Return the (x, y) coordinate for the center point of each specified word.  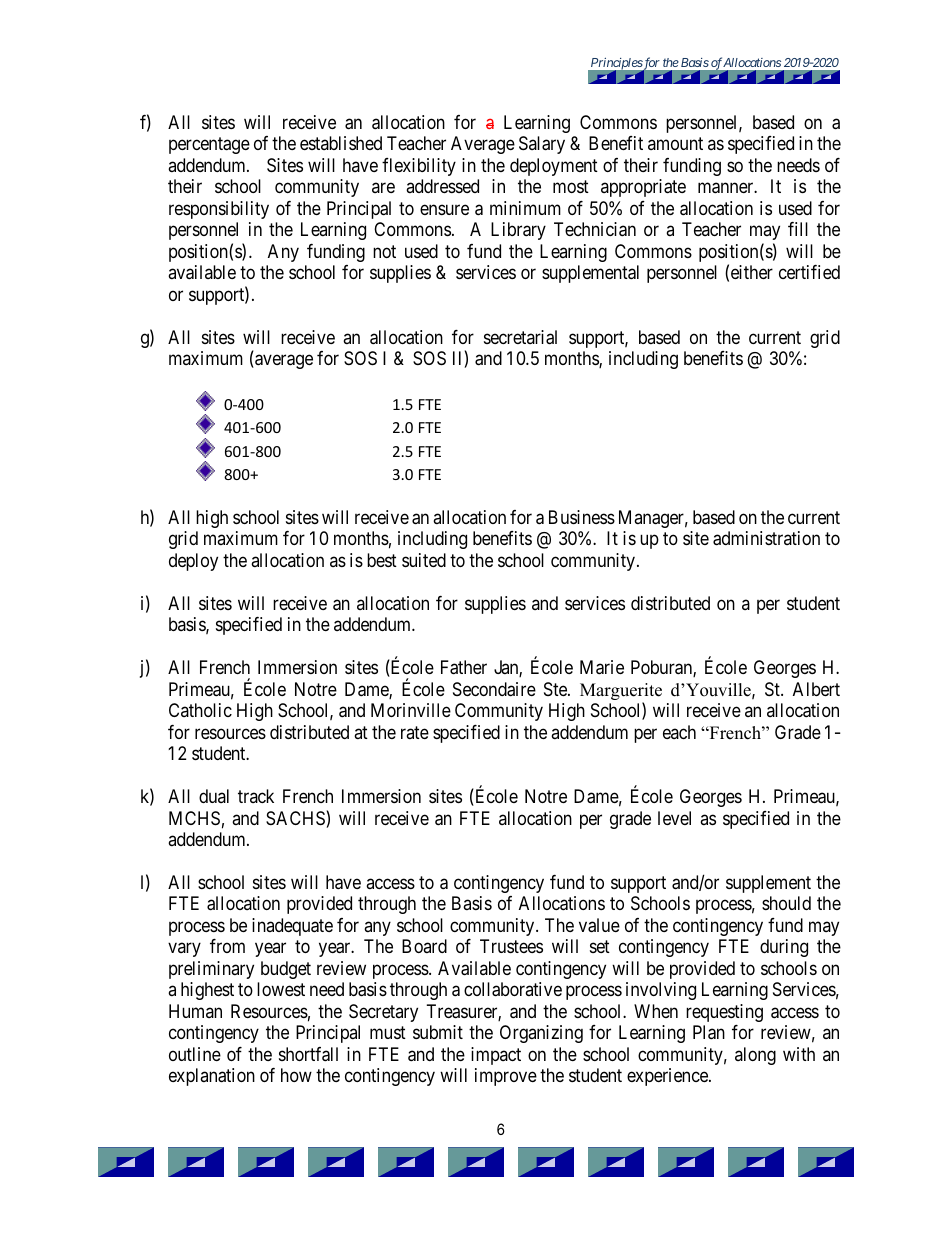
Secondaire (494, 689)
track (256, 796)
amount (675, 144)
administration (766, 538)
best (382, 560)
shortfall (308, 1054)
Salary (542, 145)
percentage (209, 146)
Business (582, 517)
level (674, 818)
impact (496, 1056)
